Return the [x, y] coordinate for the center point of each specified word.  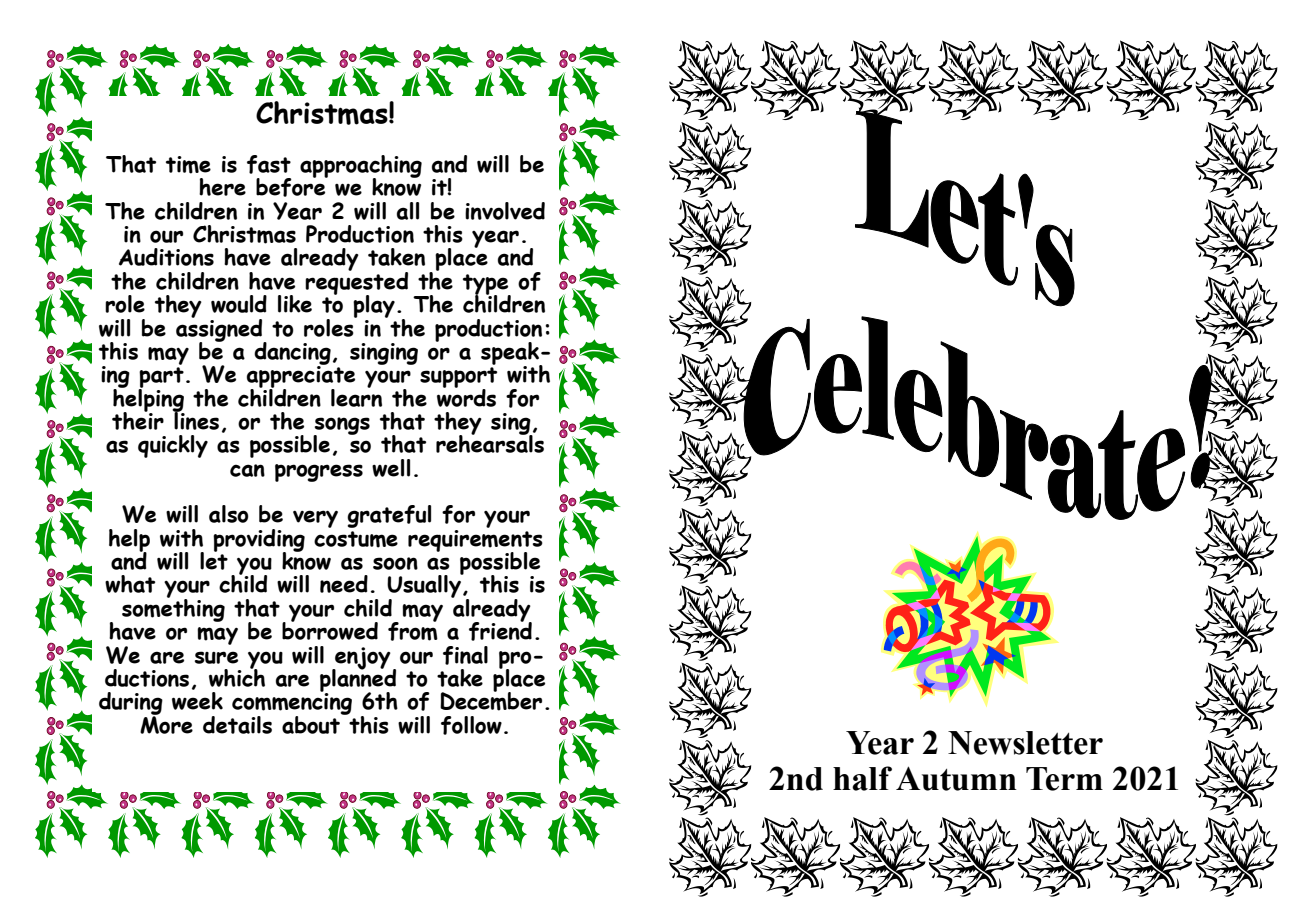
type [487, 285]
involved [505, 211]
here [222, 187]
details [237, 725]
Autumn [956, 778]
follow [471, 725]
